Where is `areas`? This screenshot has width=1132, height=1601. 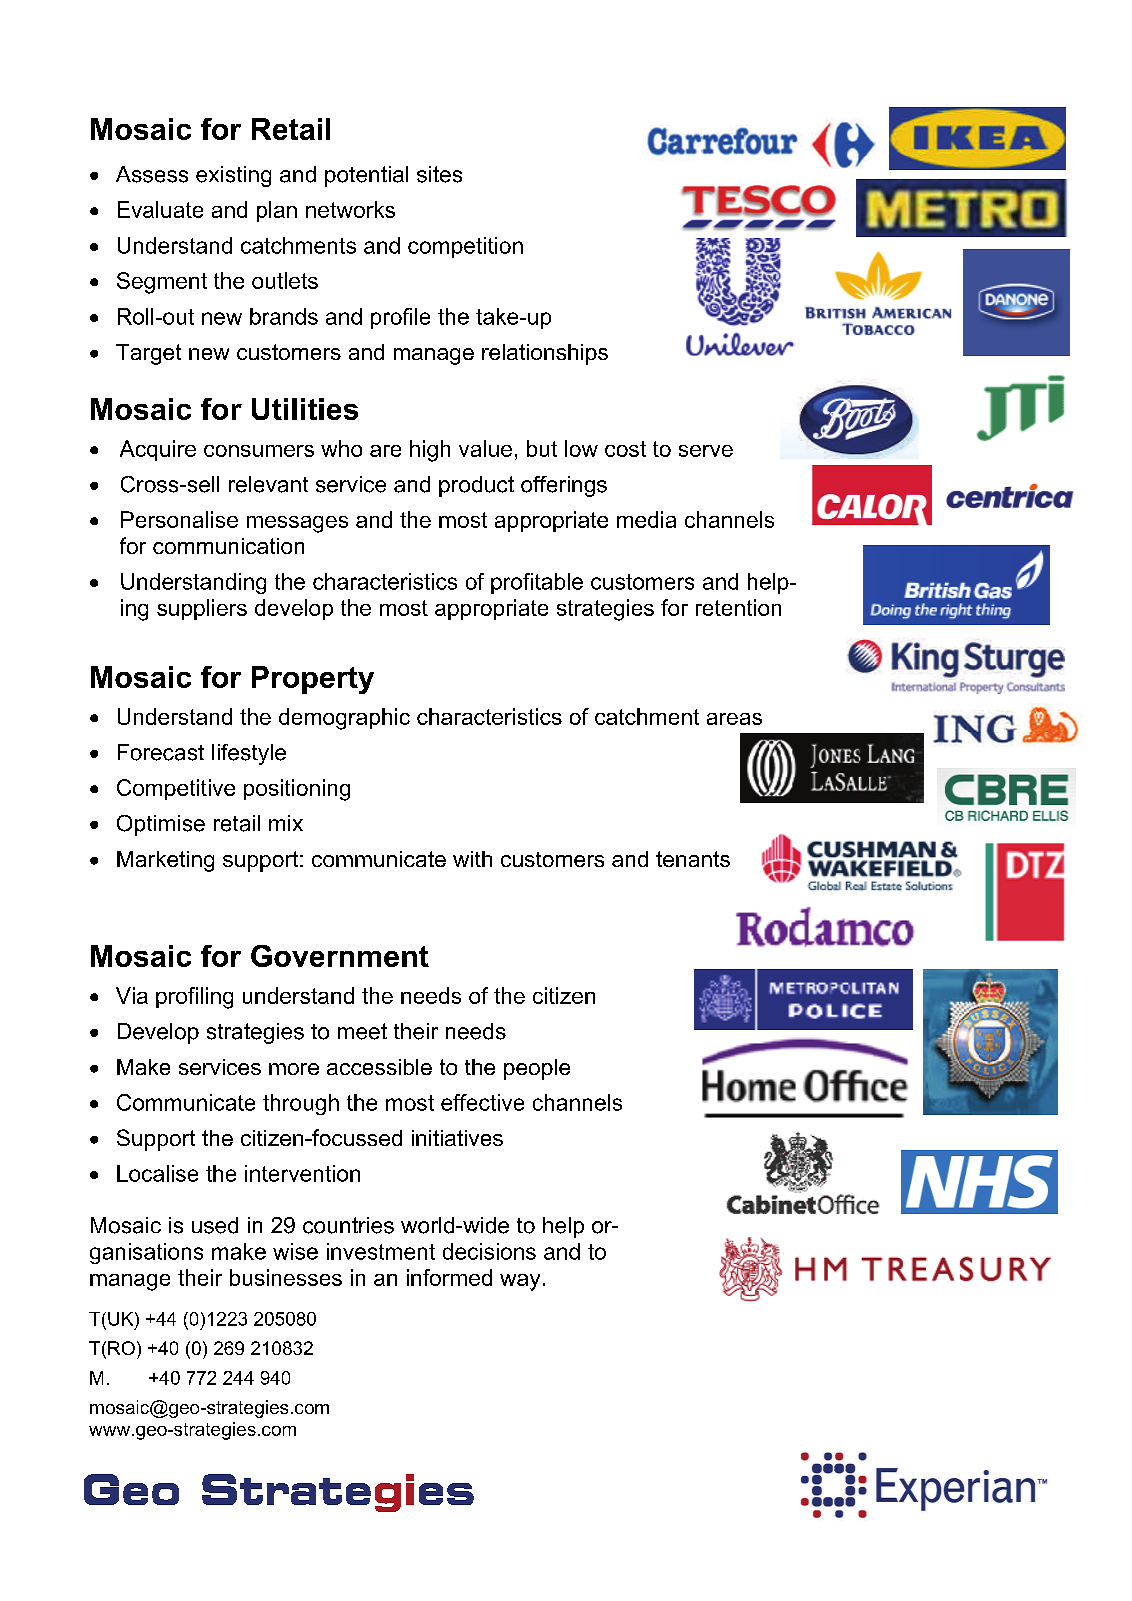
areas is located at coordinates (734, 719).
